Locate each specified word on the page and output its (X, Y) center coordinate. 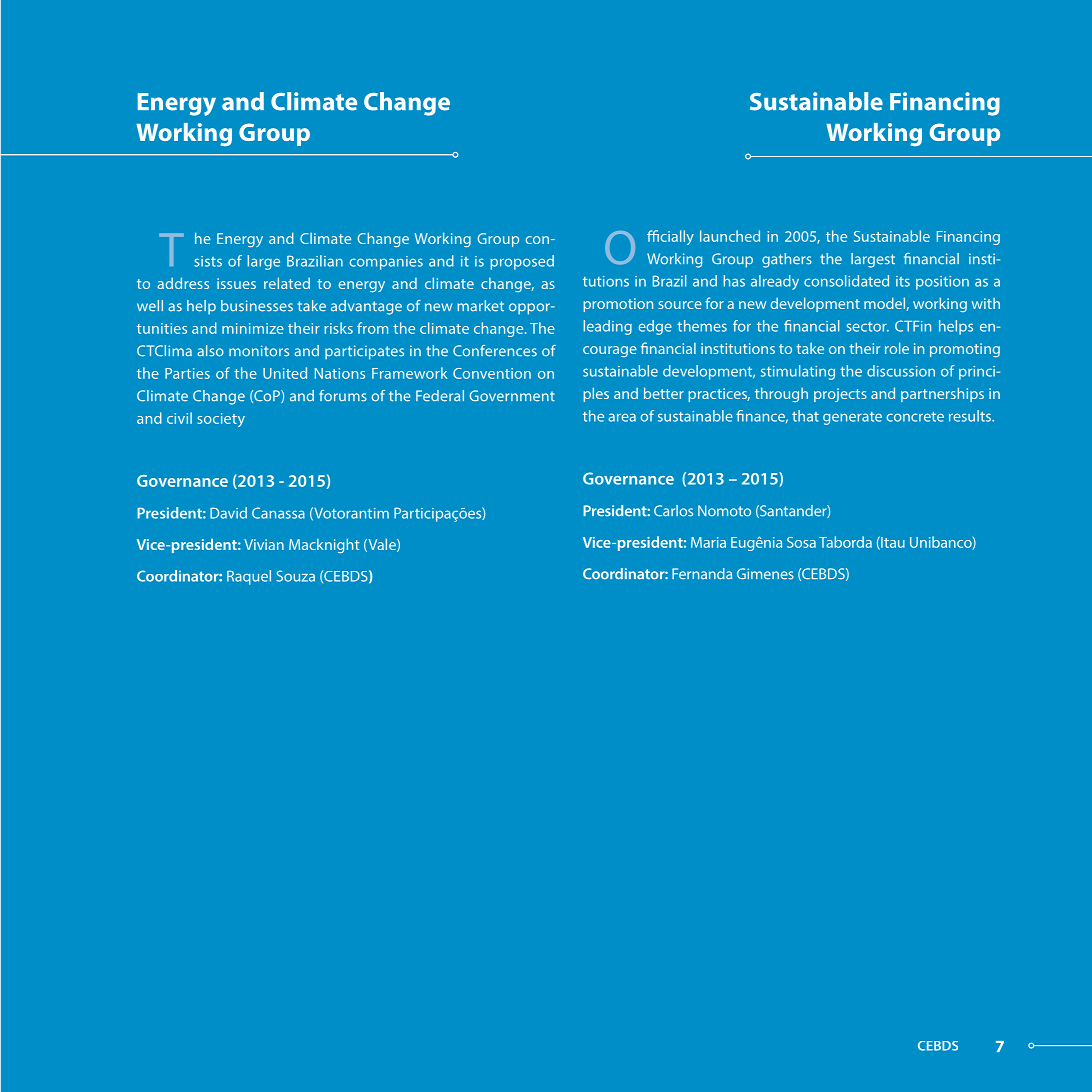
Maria (708, 542)
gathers (787, 260)
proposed (522, 262)
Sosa (801, 542)
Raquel (249, 577)
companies (386, 263)
